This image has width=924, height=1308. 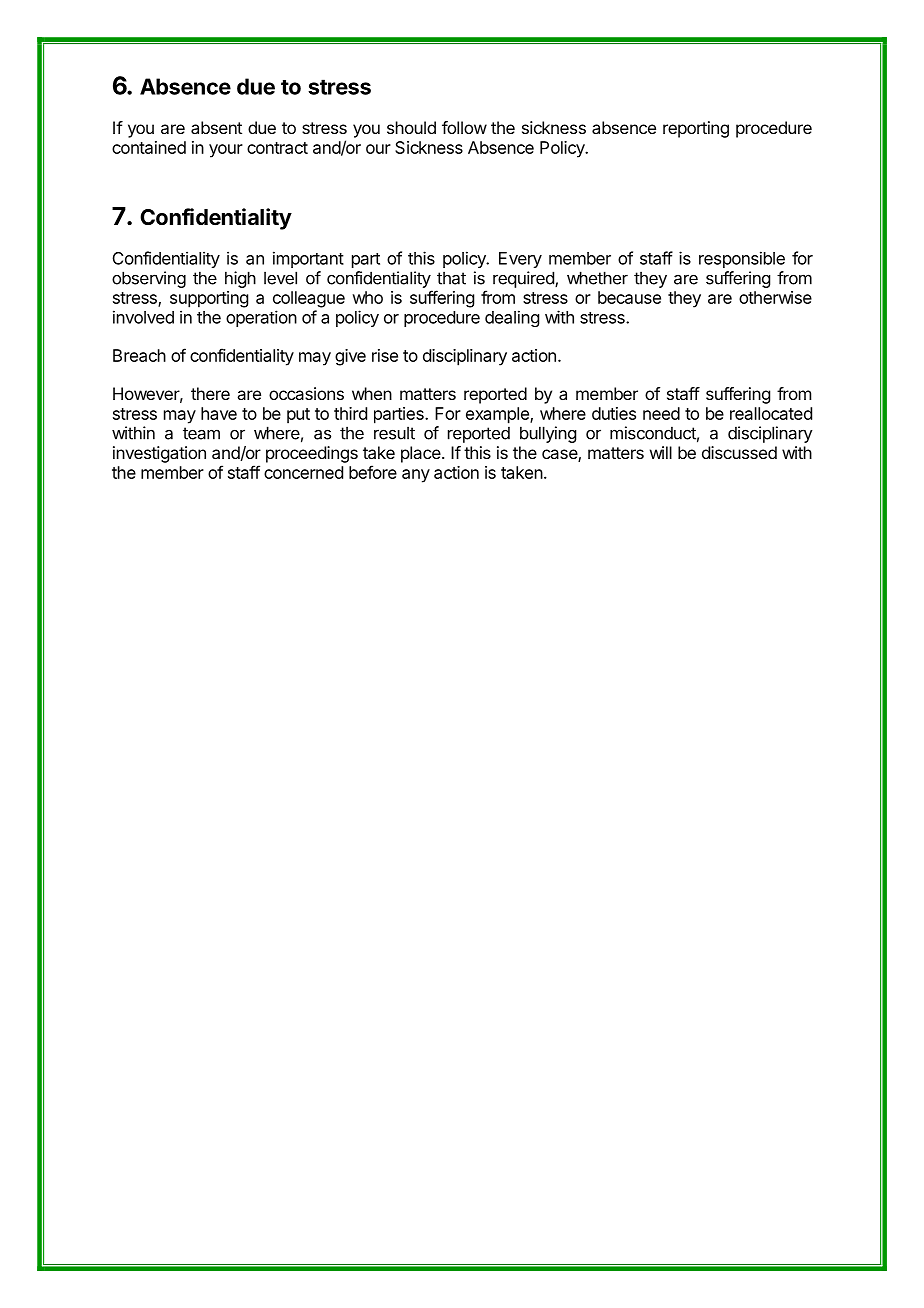 What do you see at coordinates (520, 260) in the image?
I see `Every` at bounding box center [520, 260].
